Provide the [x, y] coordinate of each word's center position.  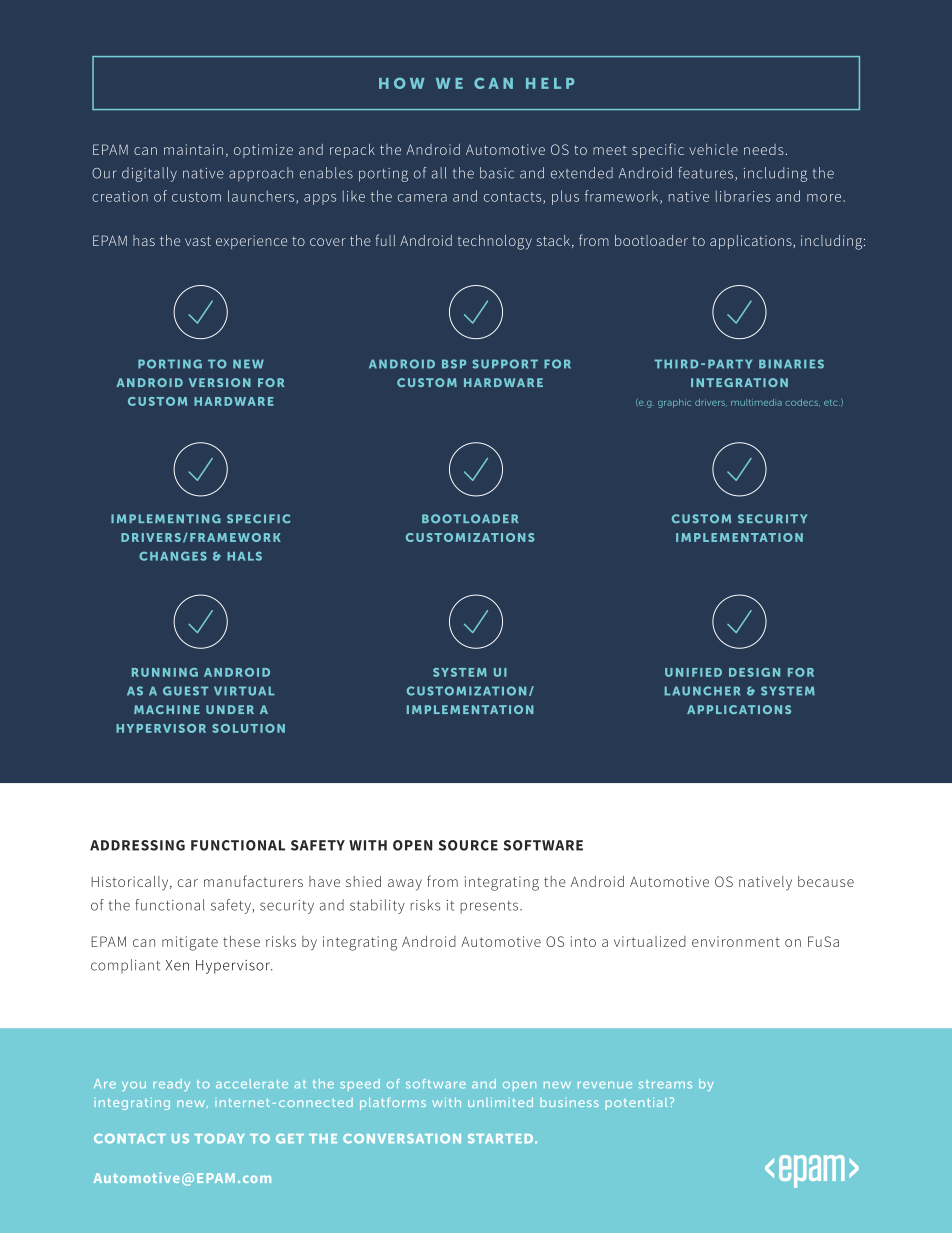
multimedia [756, 402]
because [826, 881]
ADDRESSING [137, 845]
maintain [193, 149]
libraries [743, 196]
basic [497, 173]
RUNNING [165, 672]
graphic [674, 403]
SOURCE [468, 845]
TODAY [220, 1139]
